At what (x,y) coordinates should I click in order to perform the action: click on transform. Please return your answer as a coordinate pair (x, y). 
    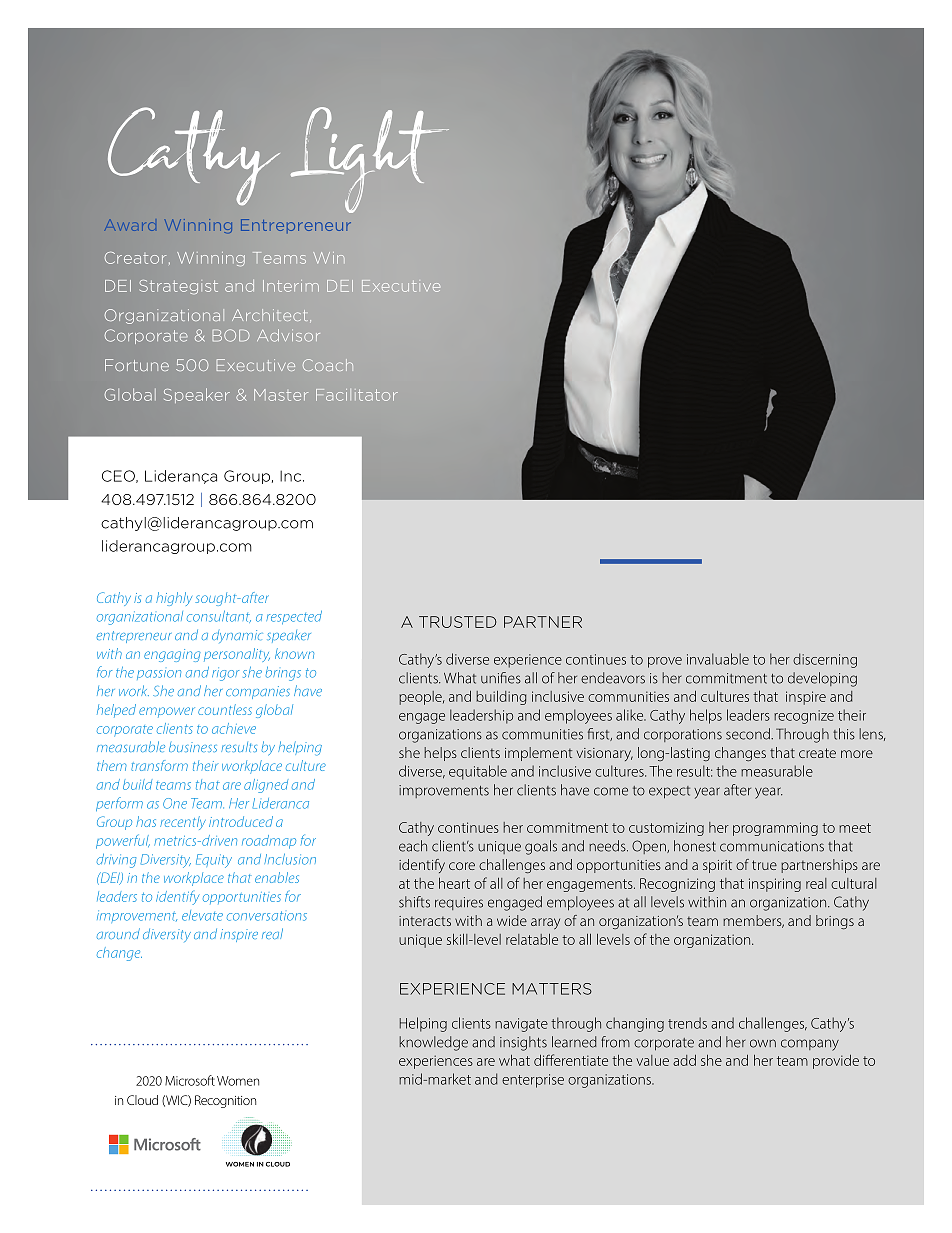
    Looking at the image, I should click on (159, 765).
